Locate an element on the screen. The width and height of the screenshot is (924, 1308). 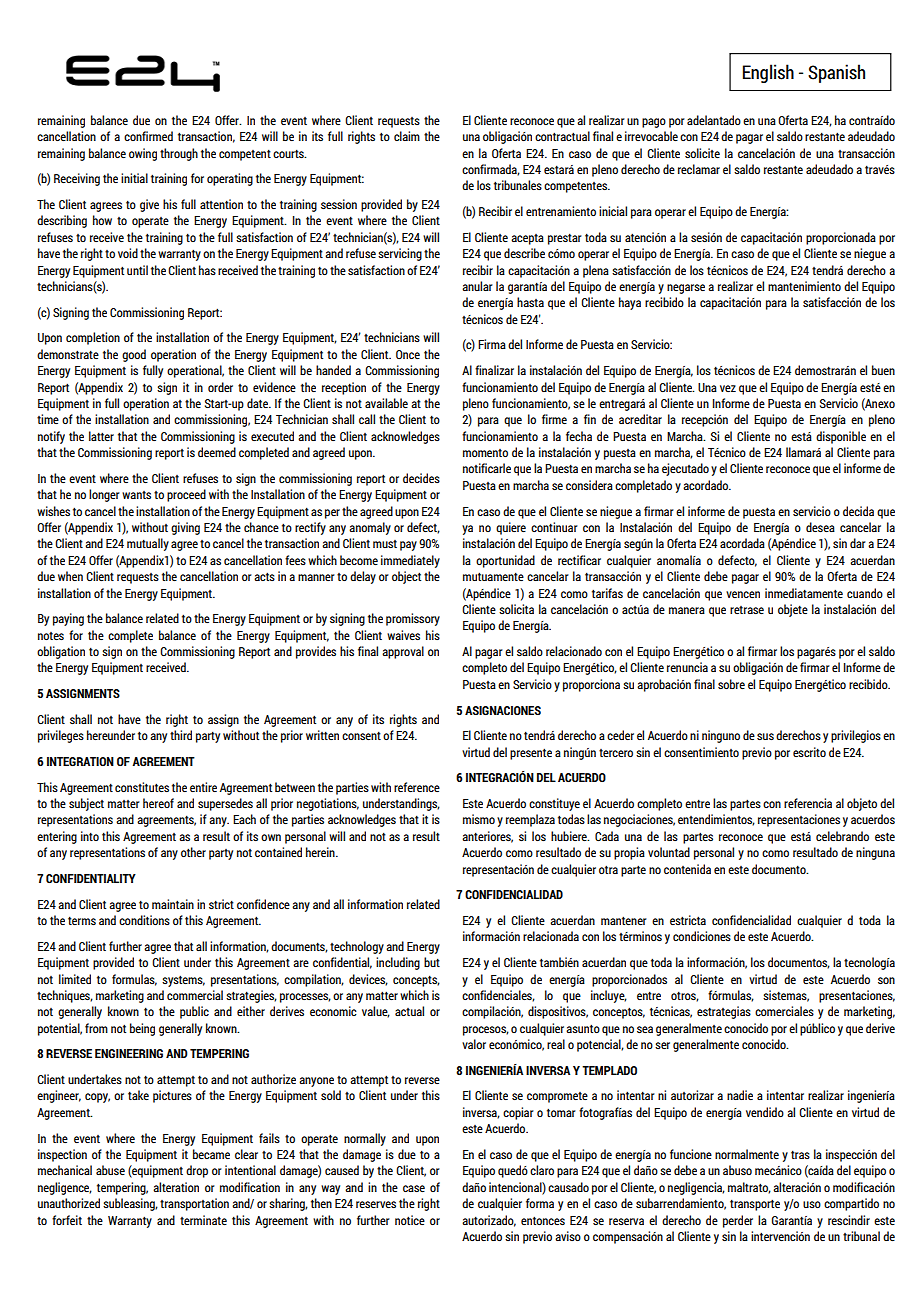
conditions is located at coordinates (144, 920).
